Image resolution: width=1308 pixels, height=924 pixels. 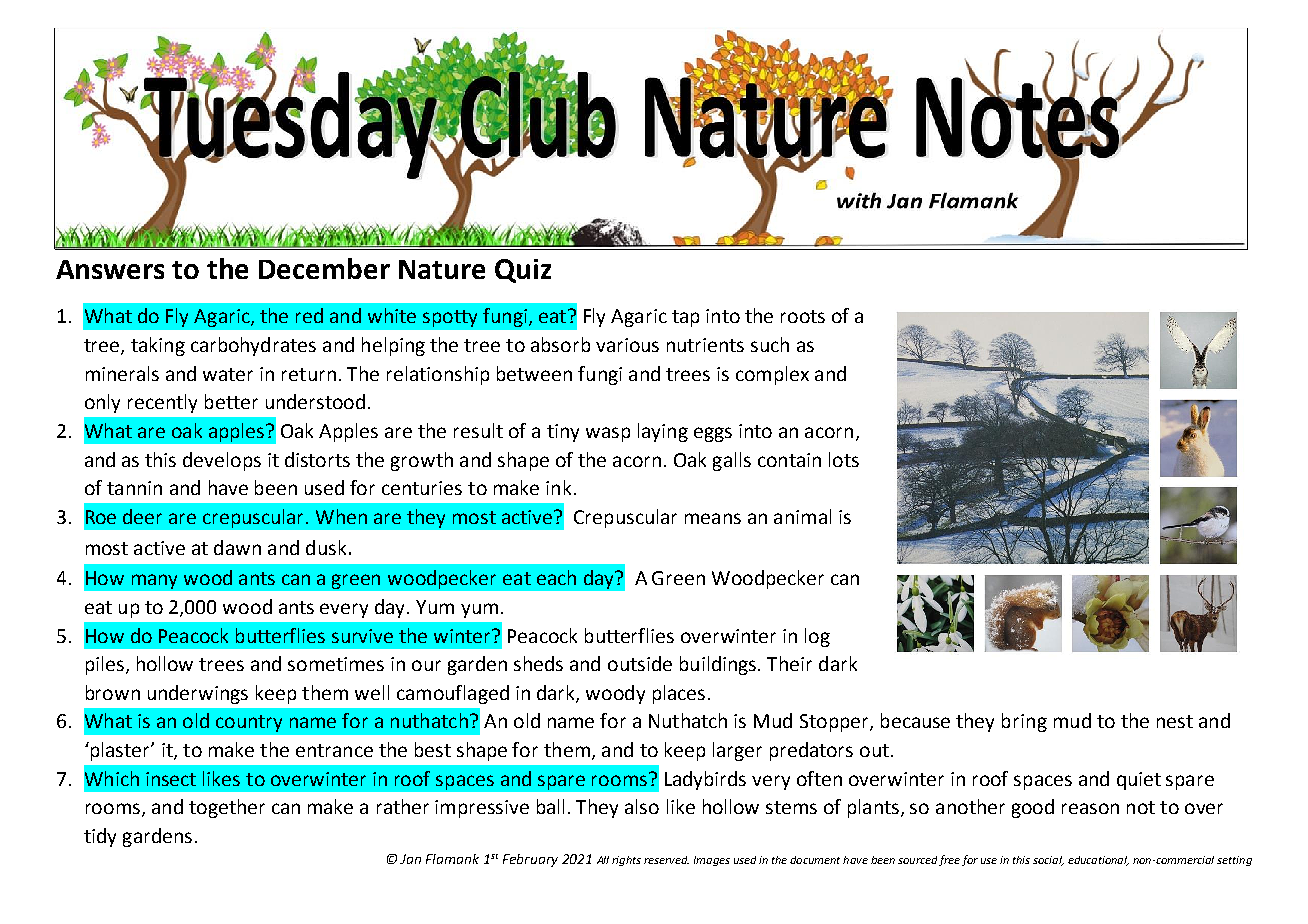 I want to click on educational, so click(x=1098, y=861).
